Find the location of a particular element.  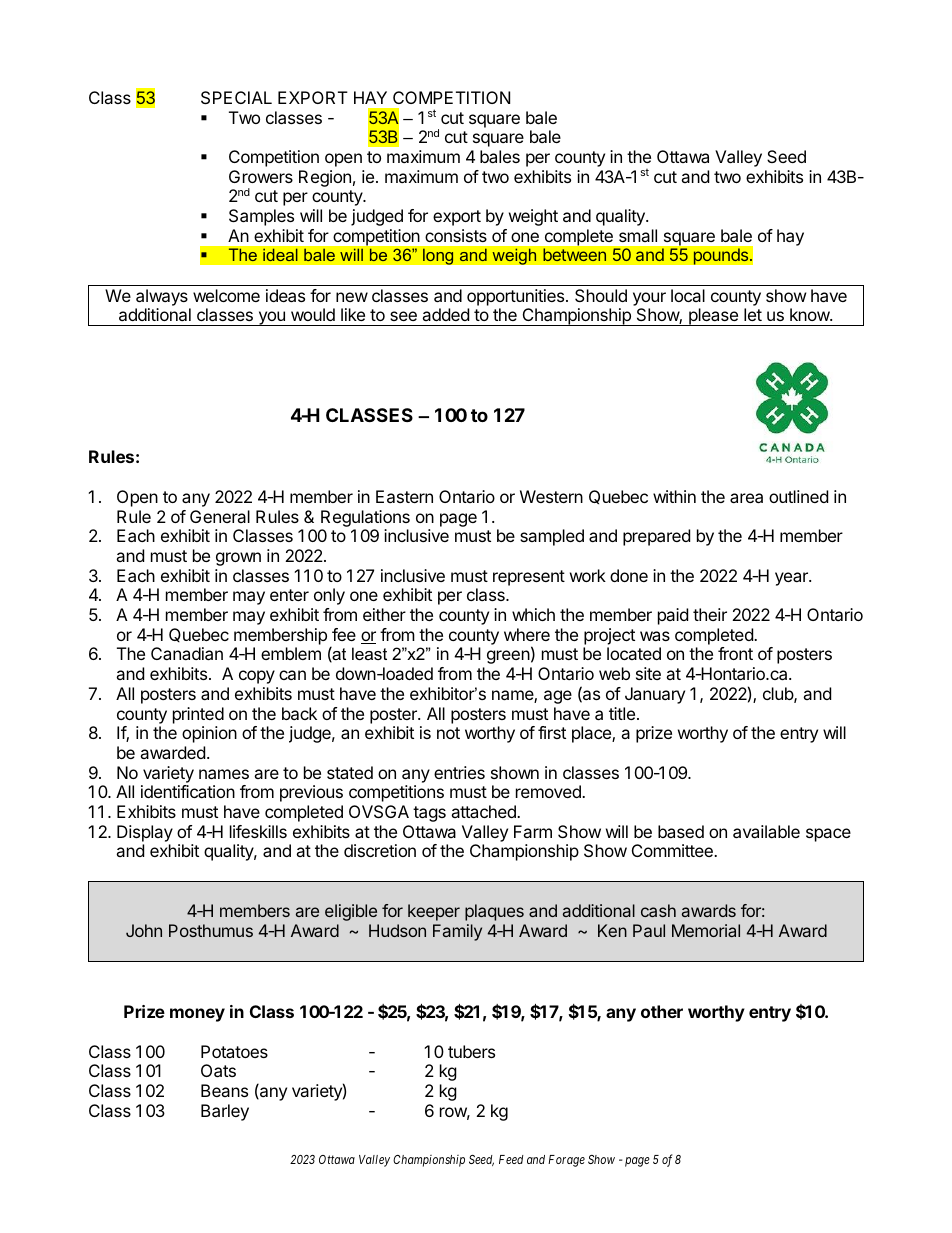

Barley is located at coordinates (225, 1112).
